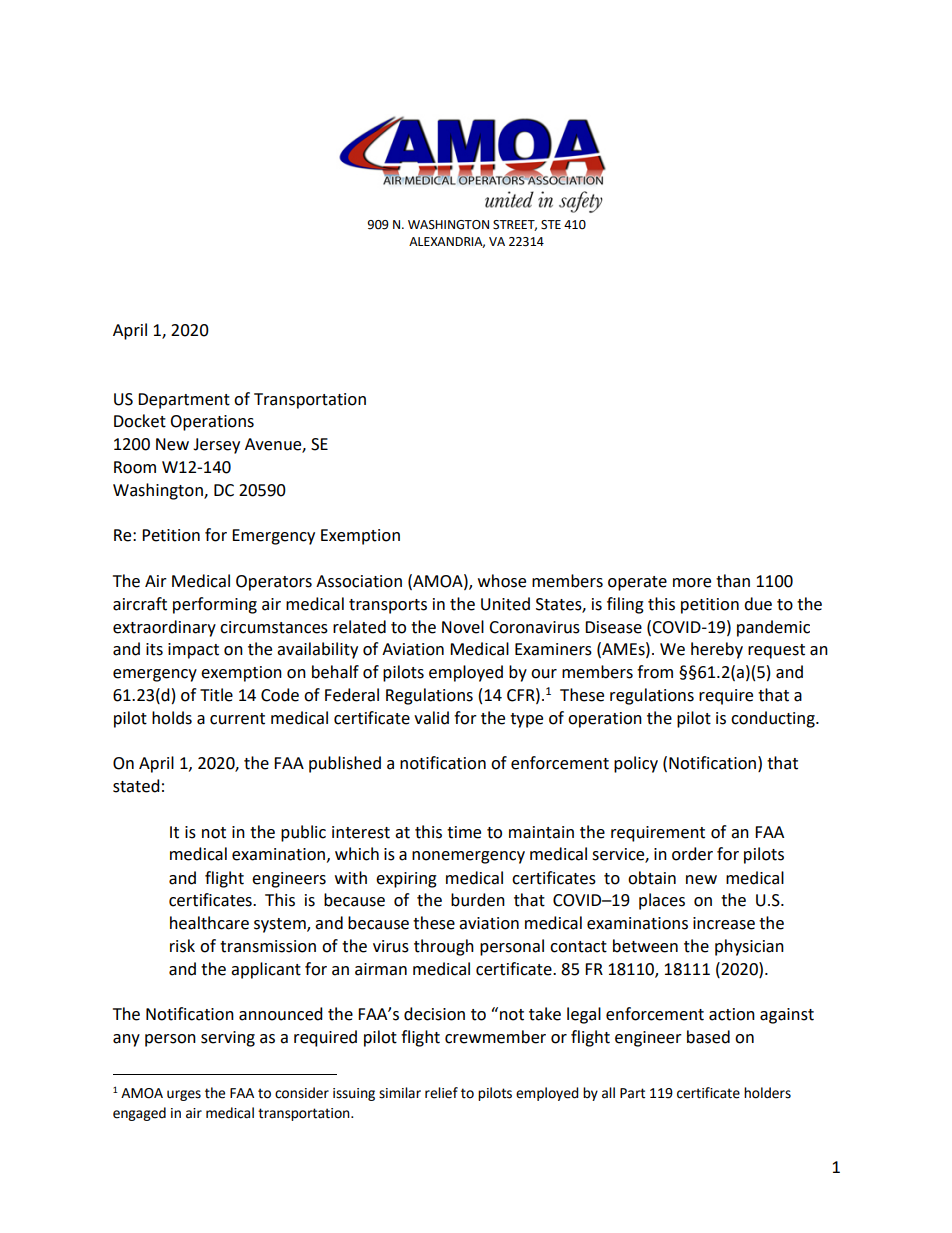 Image resolution: width=952 pixels, height=1233 pixels. What do you see at coordinates (733, 581) in the screenshot?
I see `than` at bounding box center [733, 581].
